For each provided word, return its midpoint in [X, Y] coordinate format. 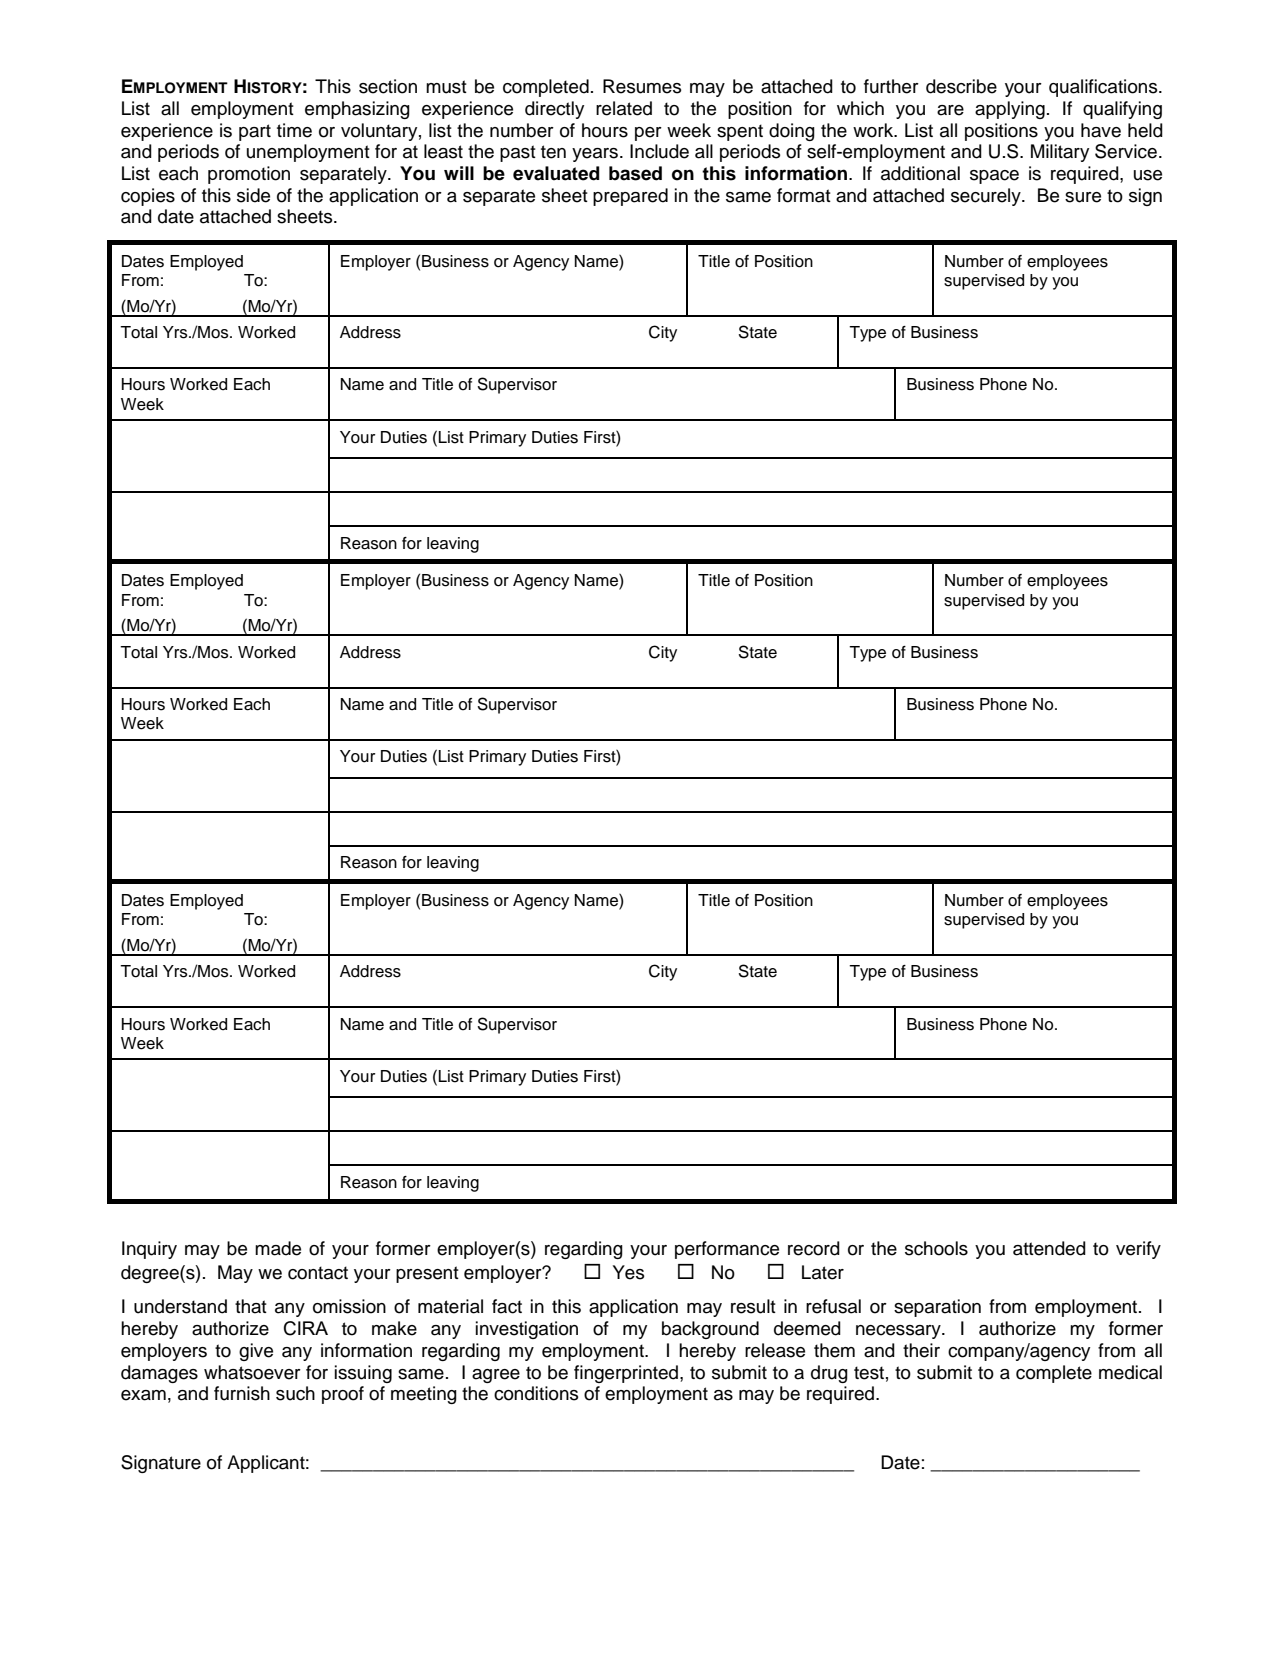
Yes [628, 1272]
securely [987, 197]
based [635, 173]
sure [1083, 197]
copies [148, 197]
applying [1010, 110]
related [624, 108]
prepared [630, 197]
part [255, 132]
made [278, 1248]
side [253, 195]
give [256, 1352]
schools [936, 1248]
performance [727, 1250]
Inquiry [149, 1250]
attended [1049, 1248]
